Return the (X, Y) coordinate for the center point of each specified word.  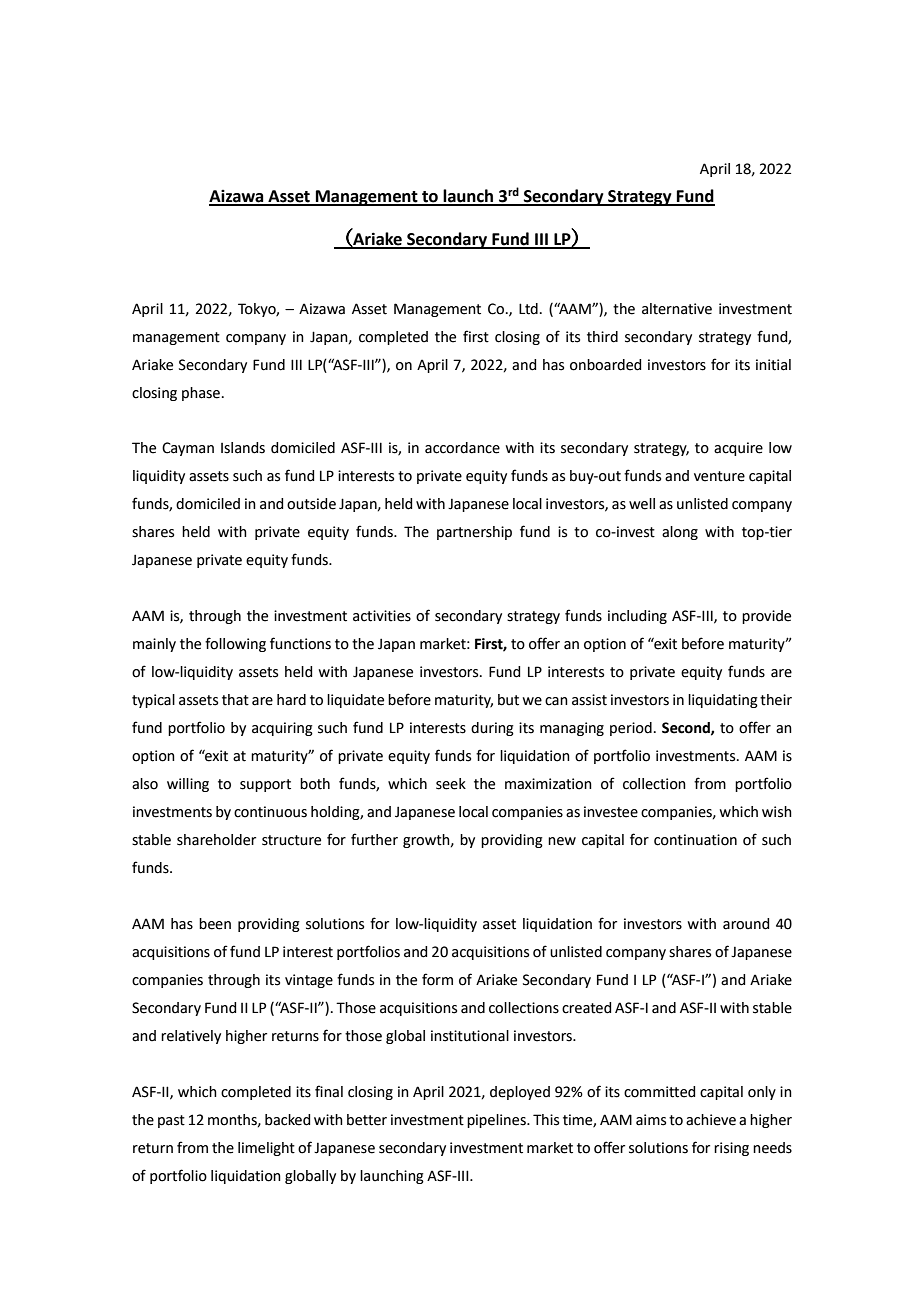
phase (201, 394)
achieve (711, 1120)
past (171, 1121)
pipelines (497, 1121)
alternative (677, 309)
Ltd (528, 309)
